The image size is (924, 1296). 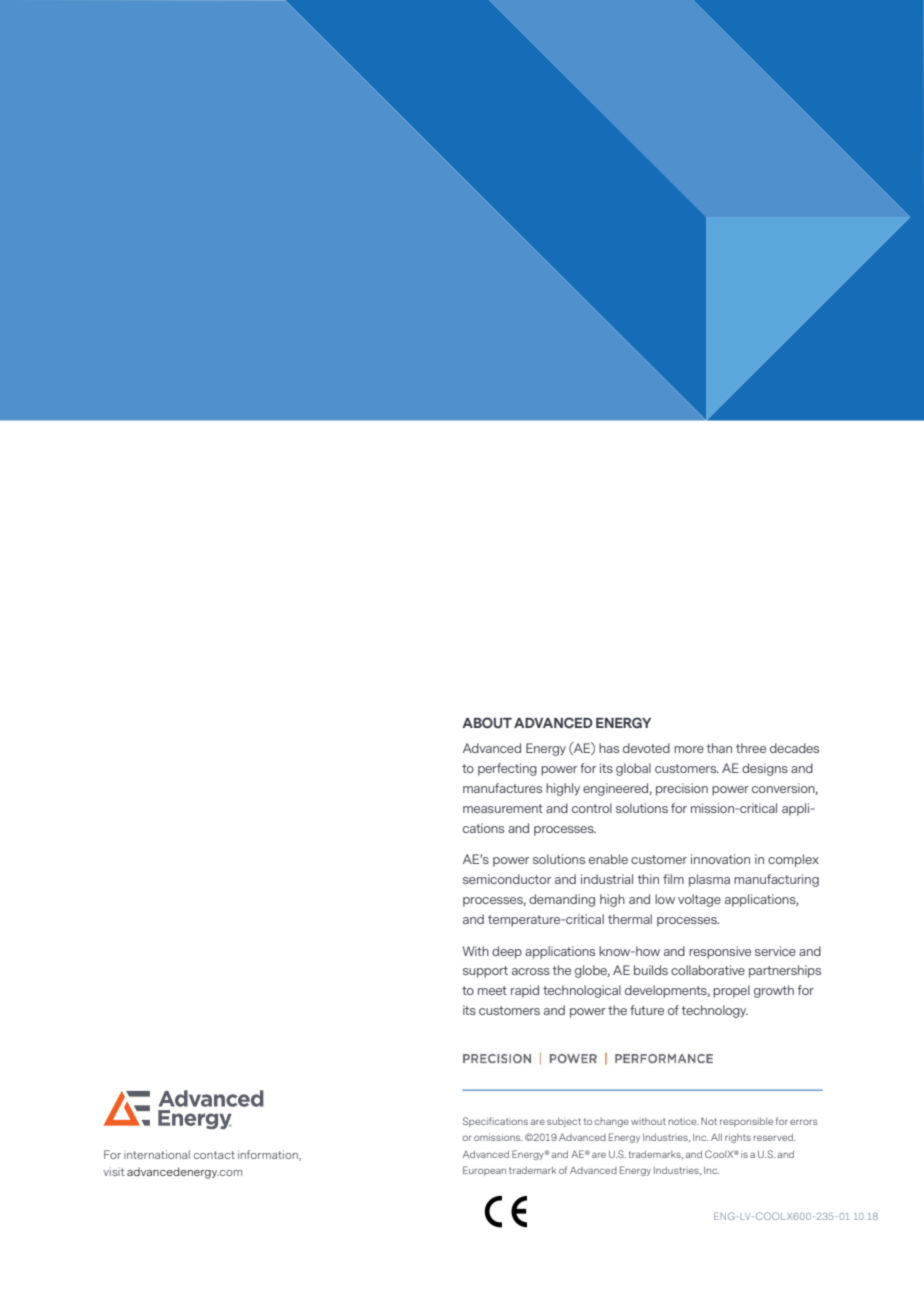 What do you see at coordinates (484, 1171) in the screenshot?
I see `European` at bounding box center [484, 1171].
